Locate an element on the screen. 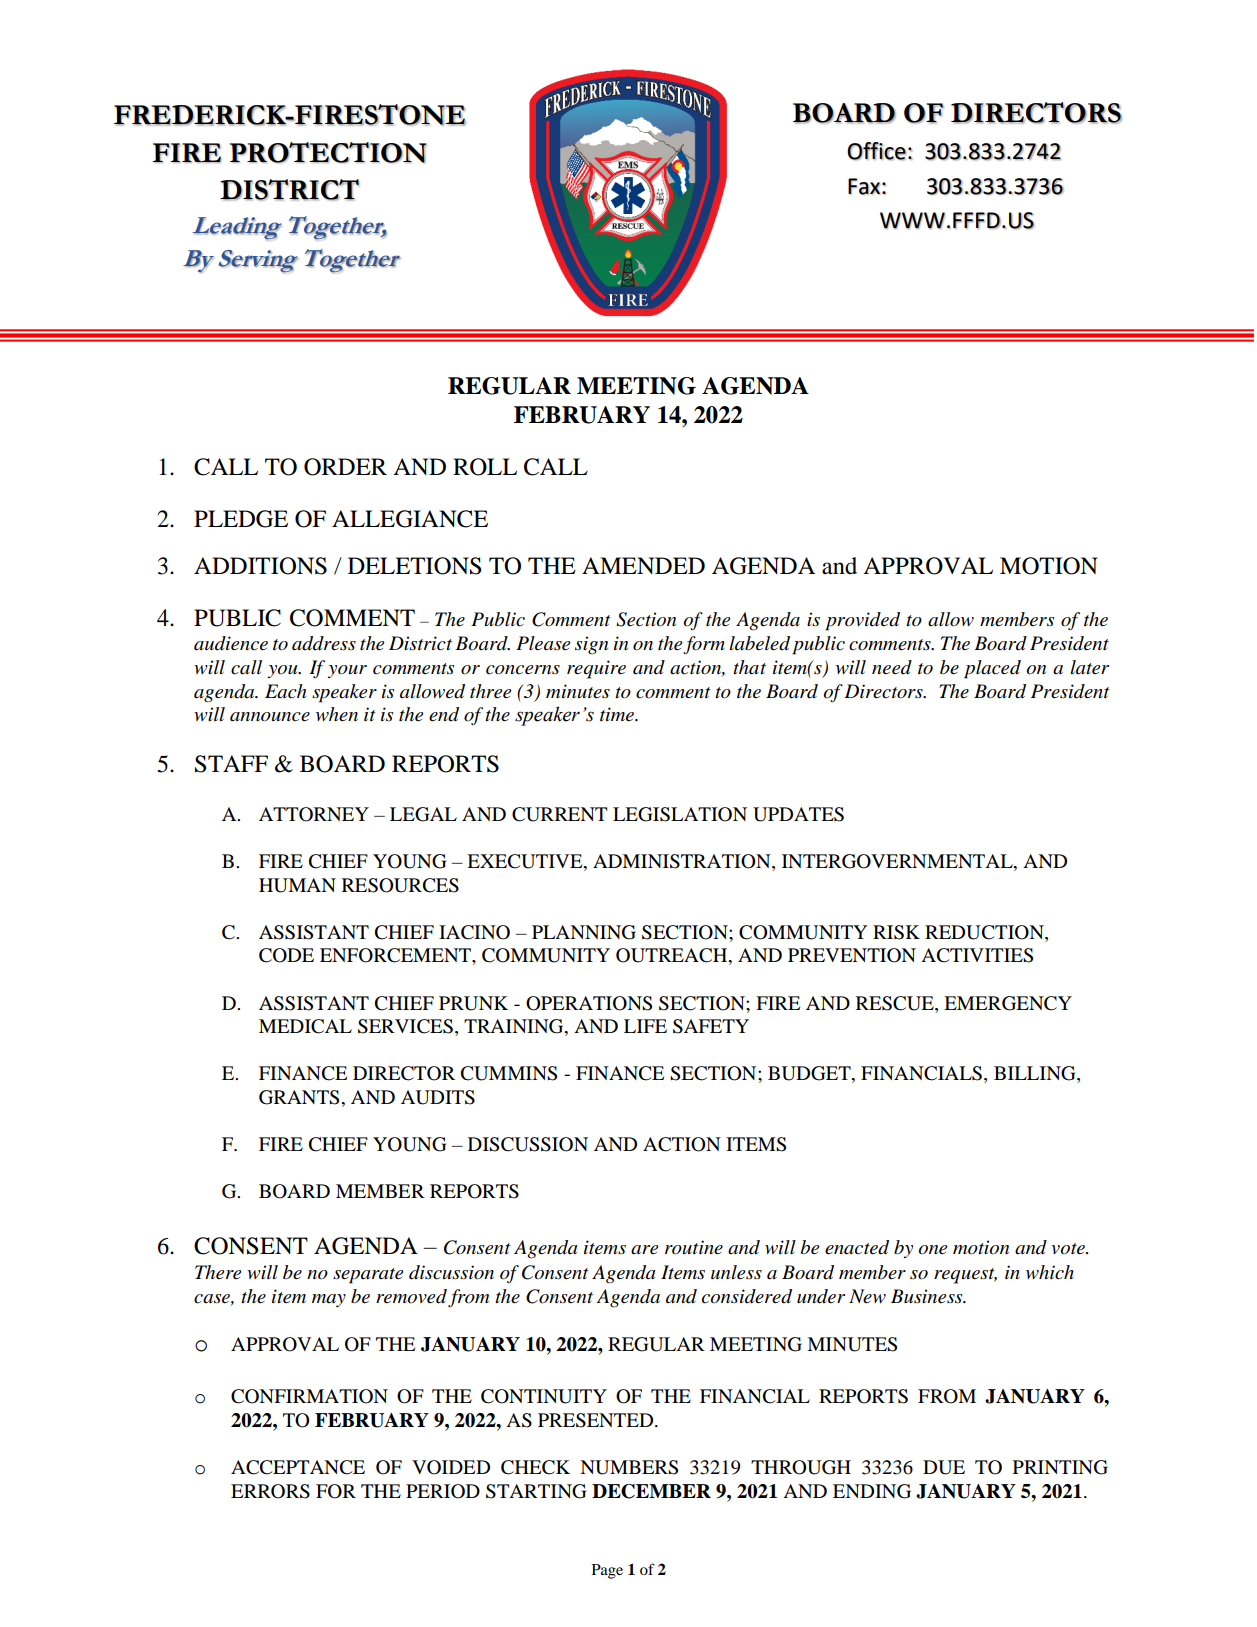 This screenshot has height=1627, width=1257. LEGISLATION is located at coordinates (680, 814).
